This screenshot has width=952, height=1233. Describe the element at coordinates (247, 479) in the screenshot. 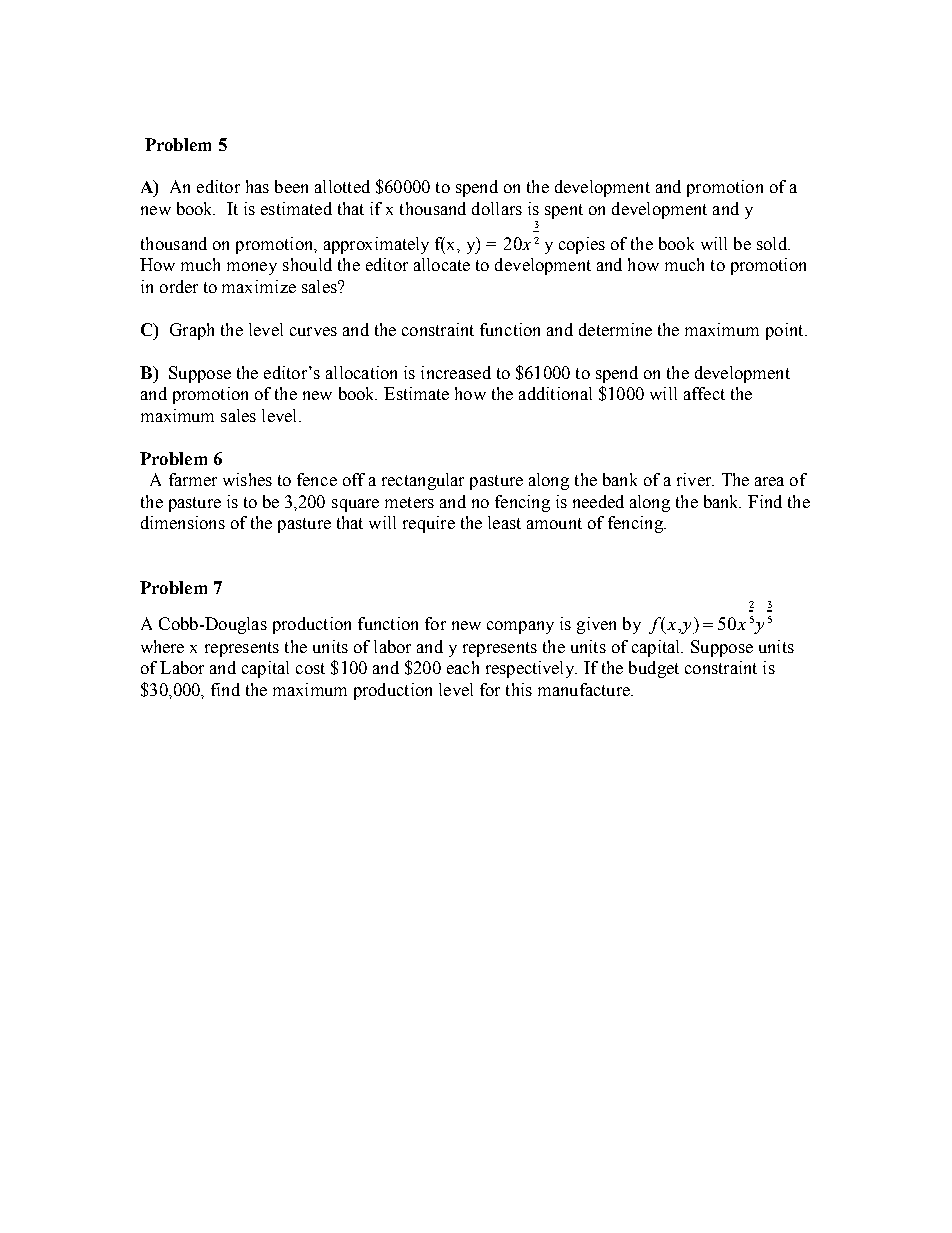

I see `wishes` at that location.
